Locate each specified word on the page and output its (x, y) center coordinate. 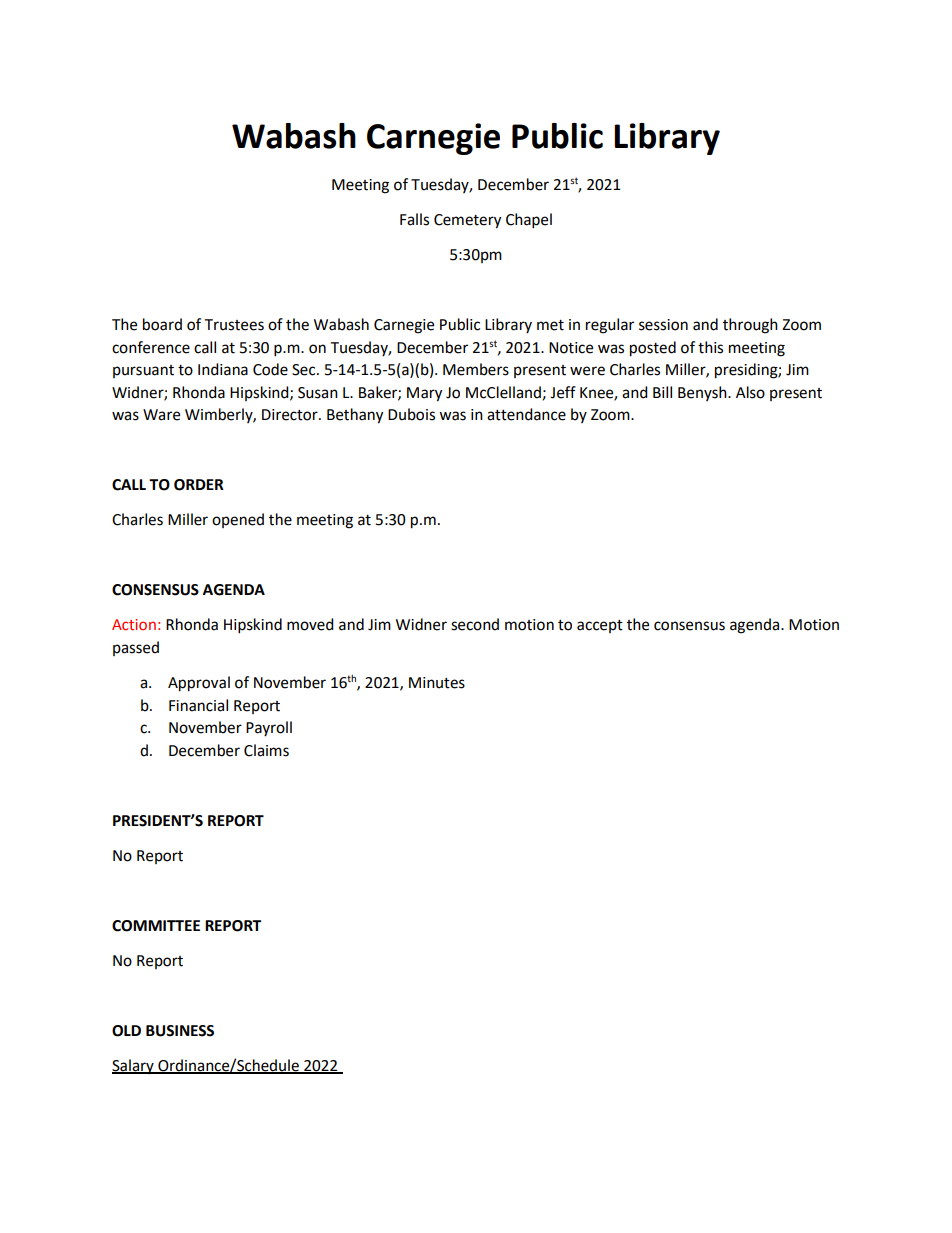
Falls (414, 219)
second (475, 624)
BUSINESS (180, 1031)
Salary (134, 1066)
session (663, 325)
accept (600, 626)
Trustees (234, 325)
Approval (199, 684)
